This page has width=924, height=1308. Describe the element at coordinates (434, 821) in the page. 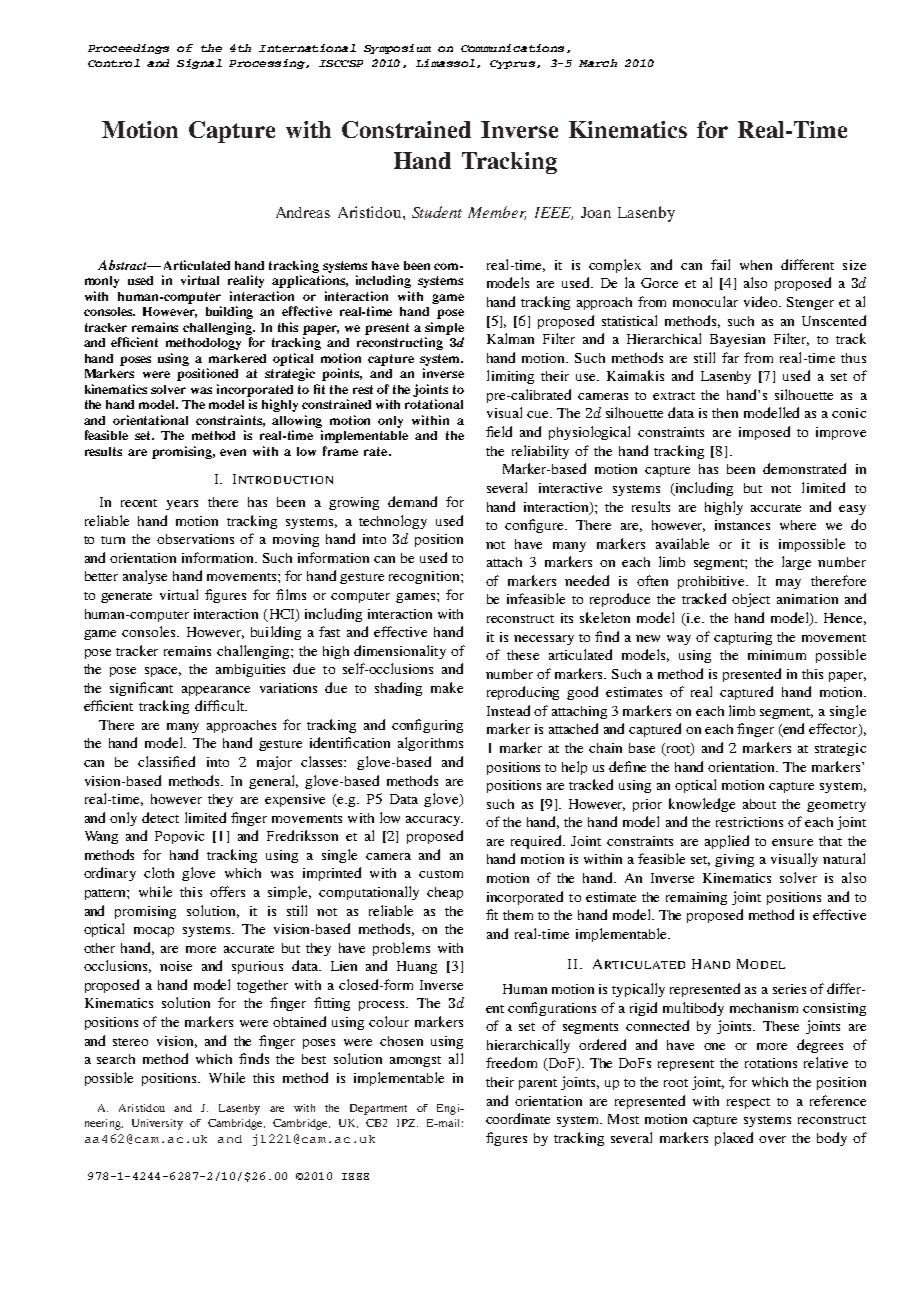

I see `accuracy` at that location.
